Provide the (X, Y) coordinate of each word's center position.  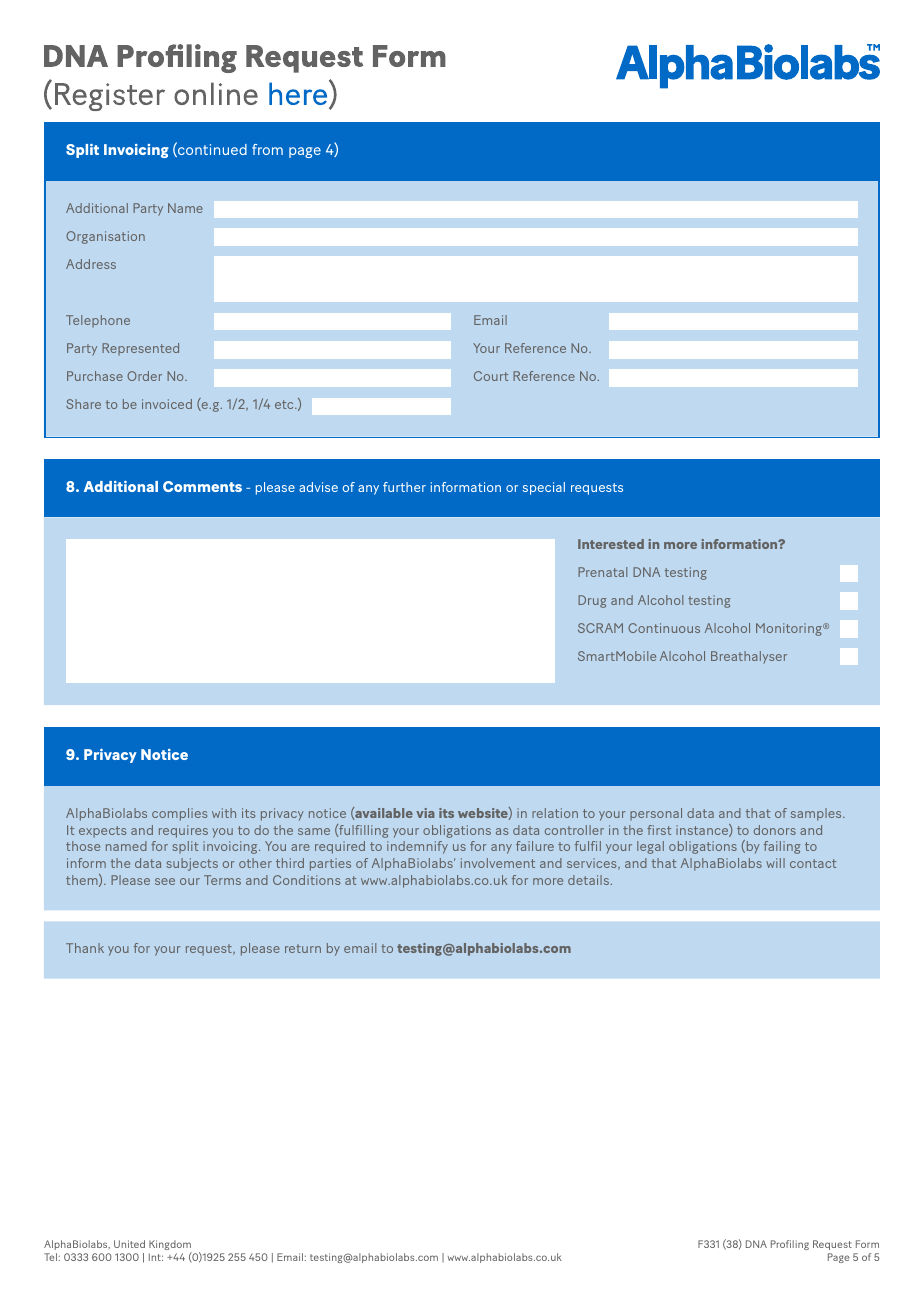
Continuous (664, 628)
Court (491, 376)
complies (179, 814)
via (425, 813)
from (267, 149)
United (129, 1244)
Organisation (105, 237)
